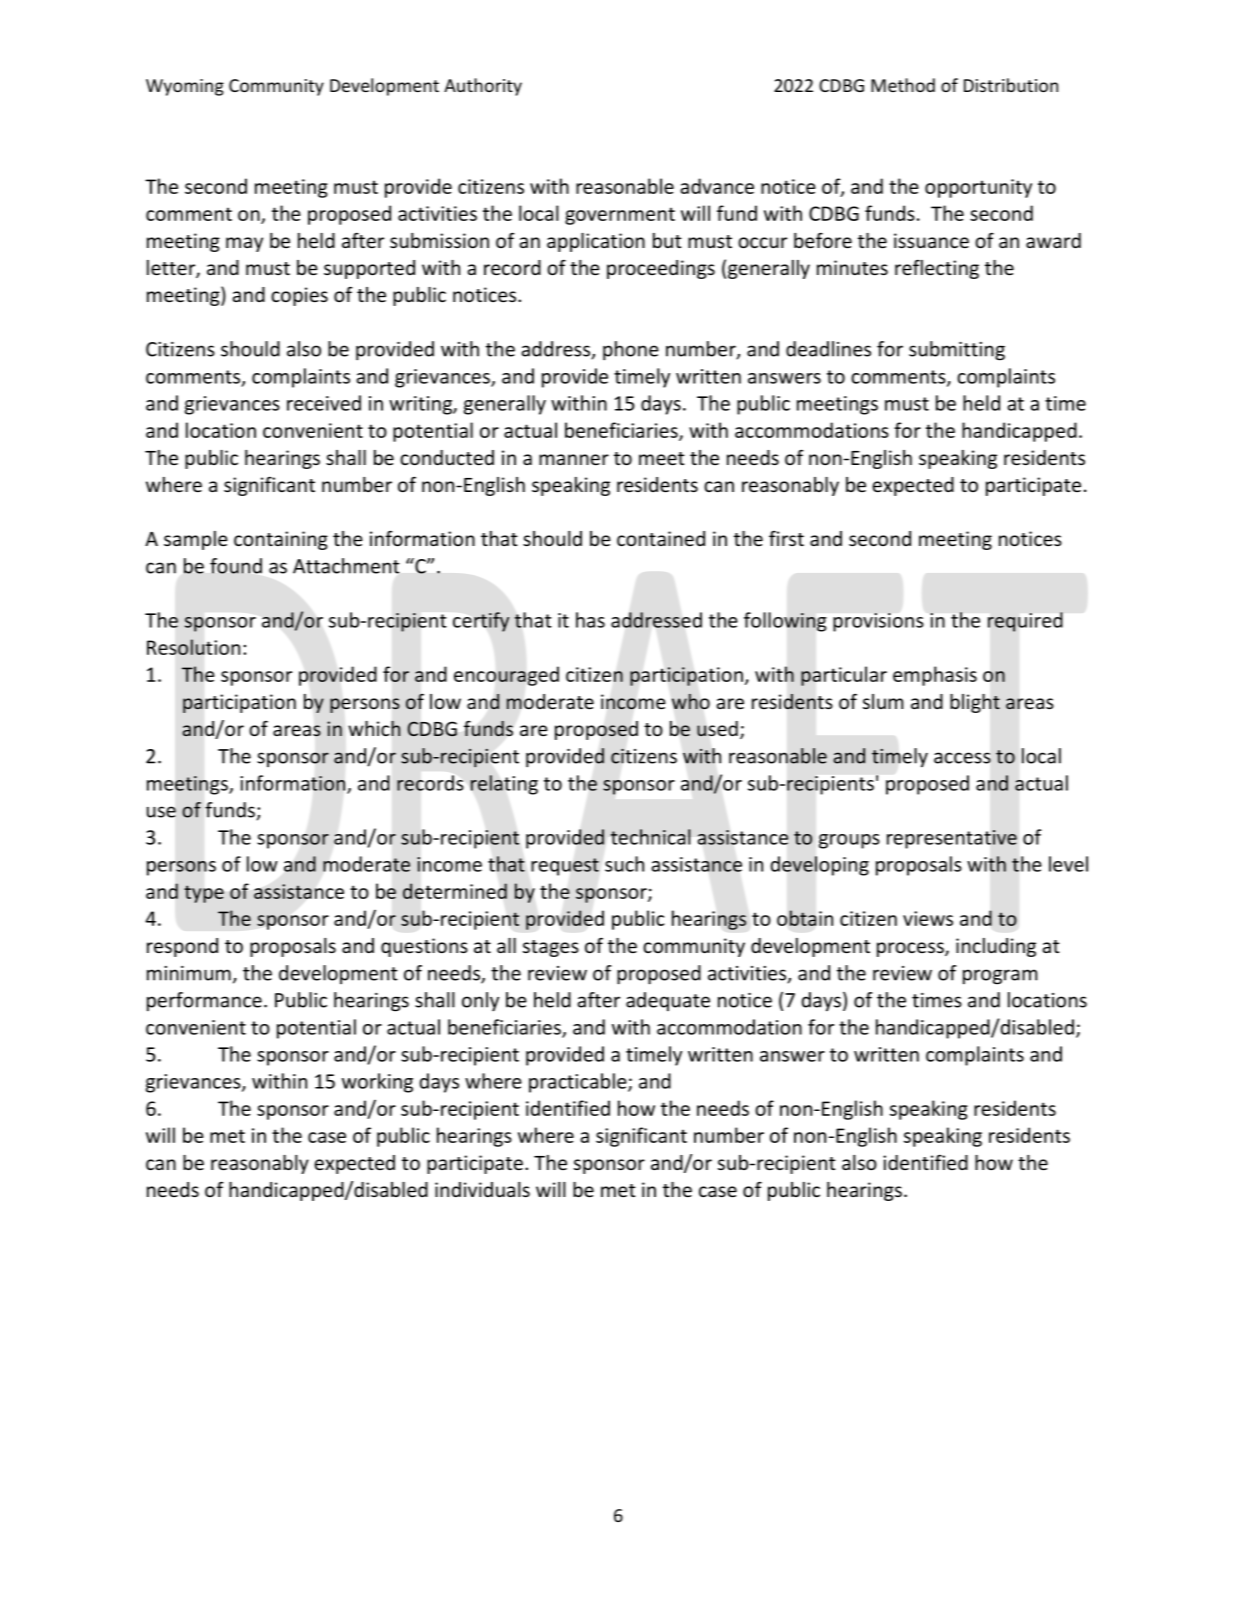 The image size is (1236, 1600). What do you see at coordinates (193, 647) in the screenshot?
I see `Resolution` at bounding box center [193, 647].
